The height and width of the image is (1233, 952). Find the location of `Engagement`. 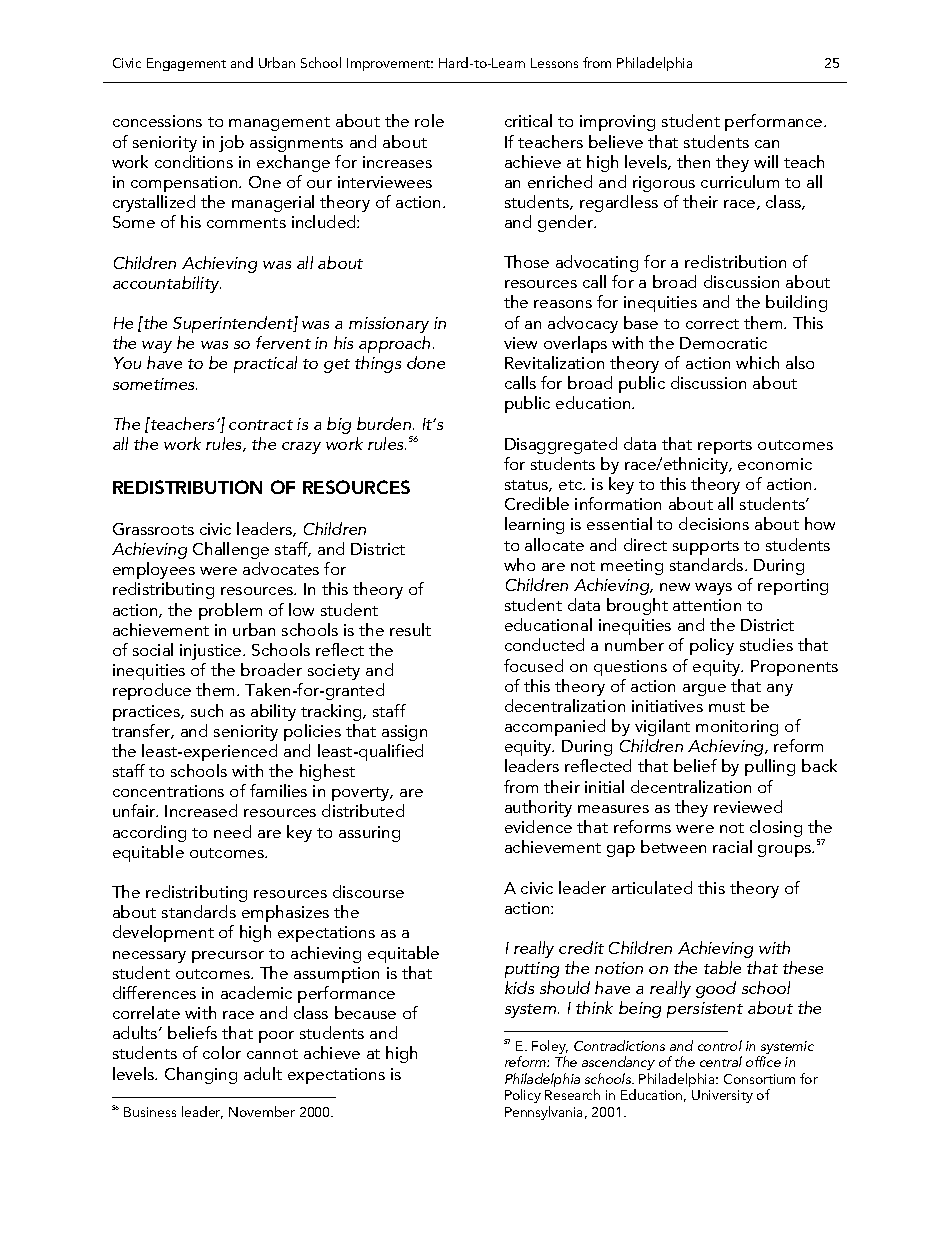

Engagement is located at coordinates (186, 64).
